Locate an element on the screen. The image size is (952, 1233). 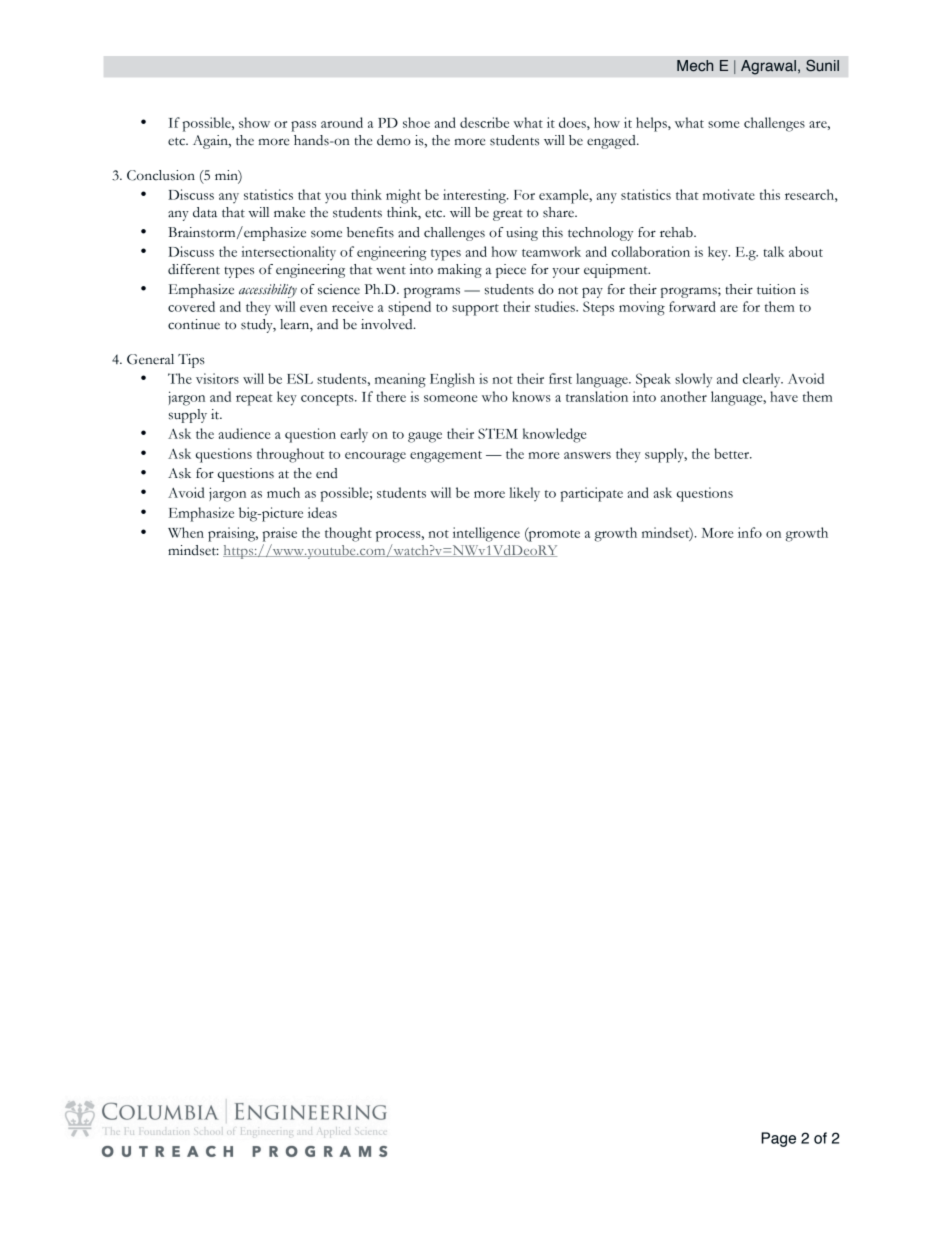
describe is located at coordinates (484, 122).
